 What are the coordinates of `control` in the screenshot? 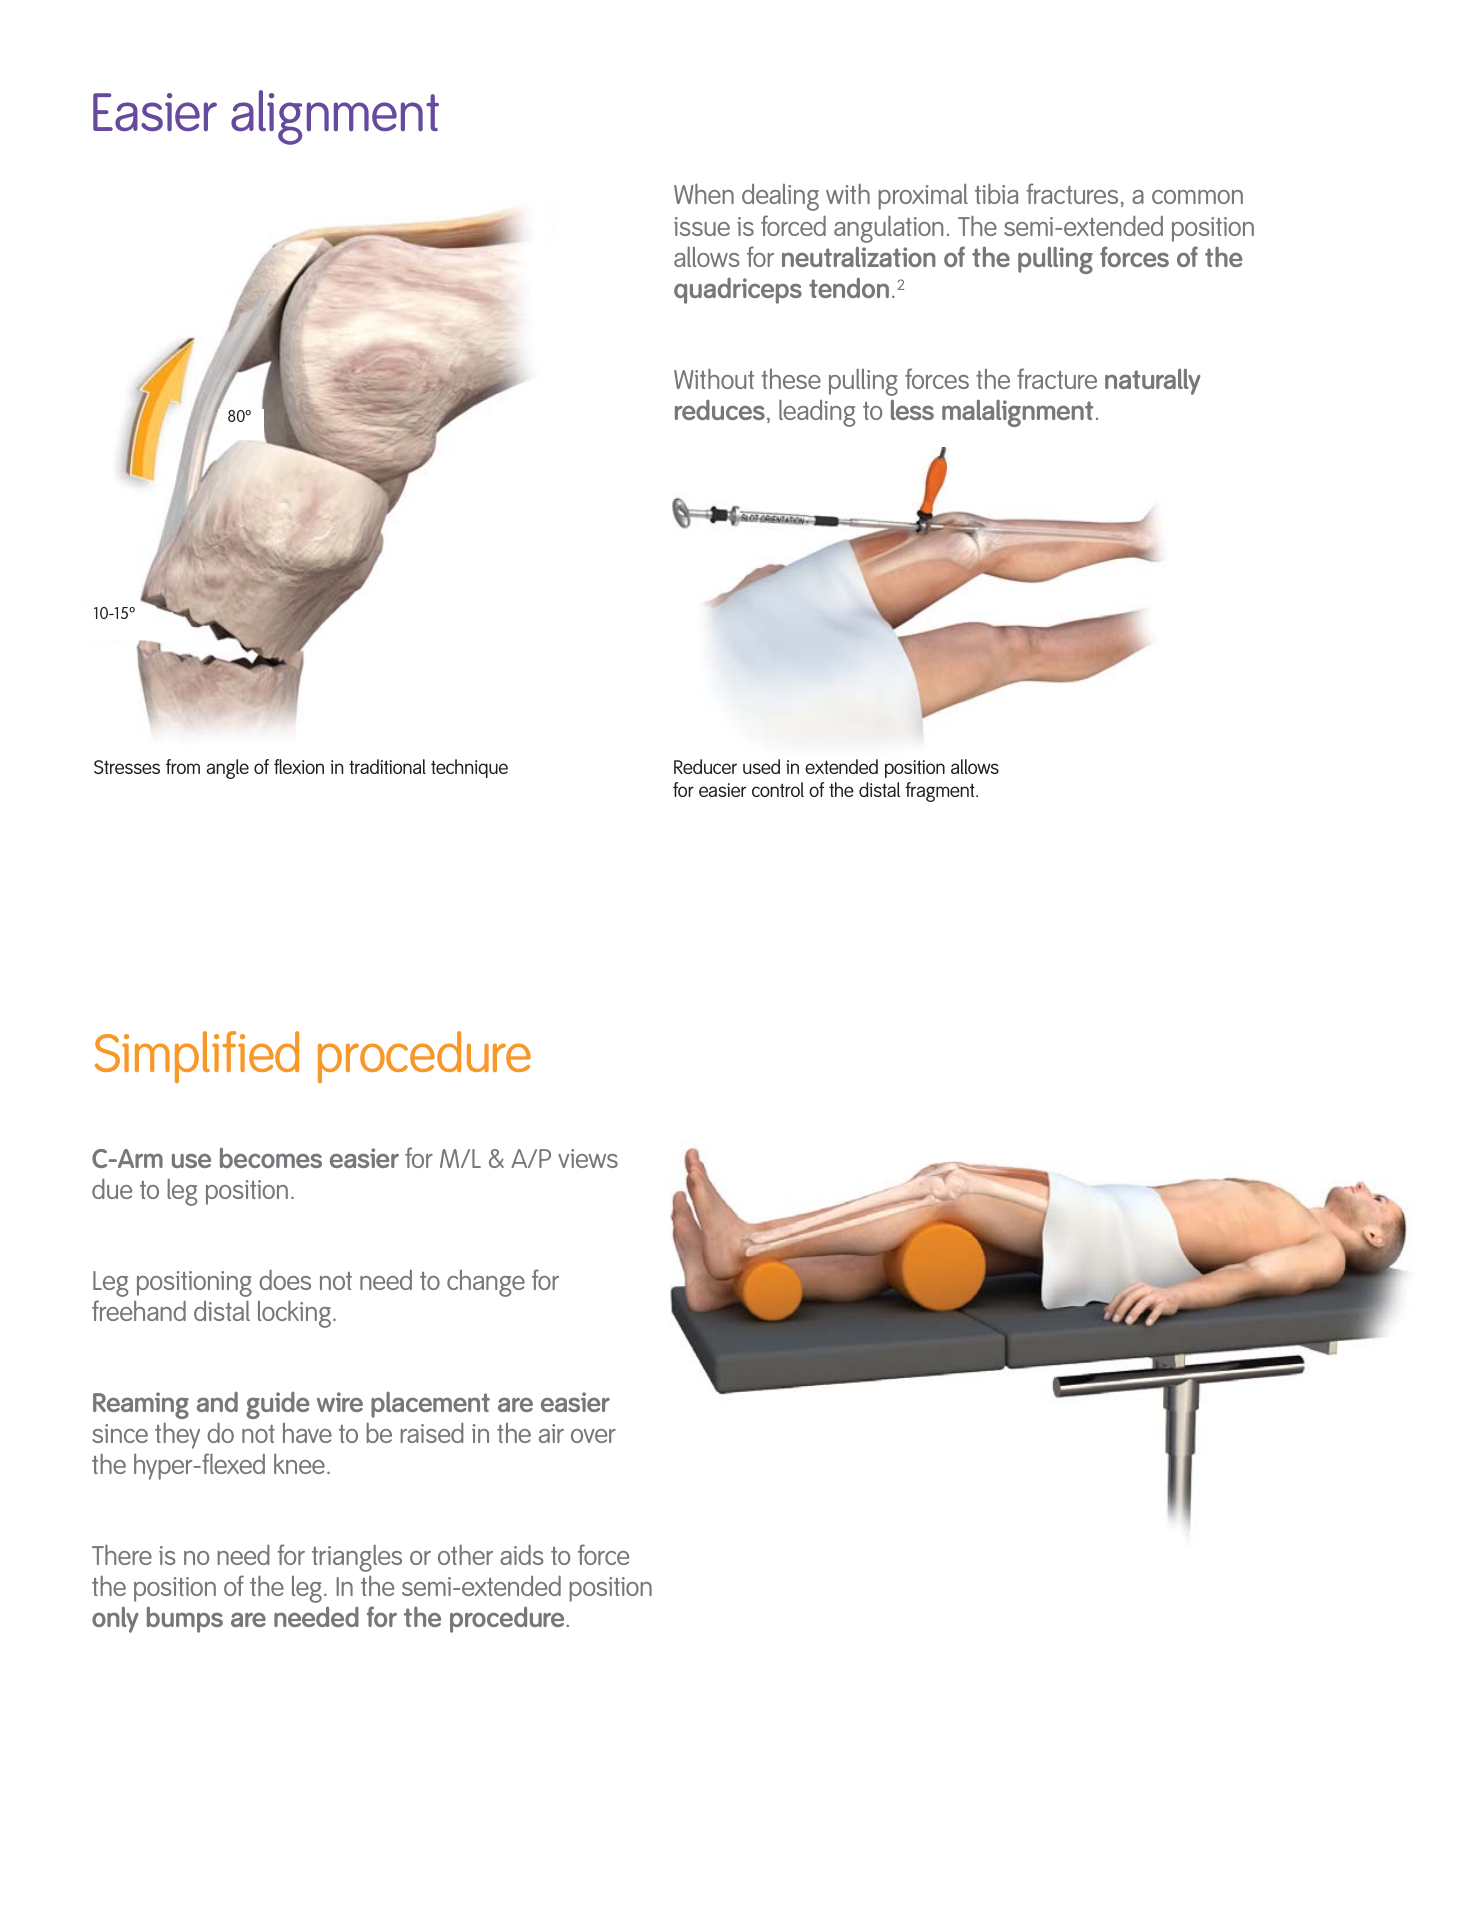 It's located at (778, 789).
